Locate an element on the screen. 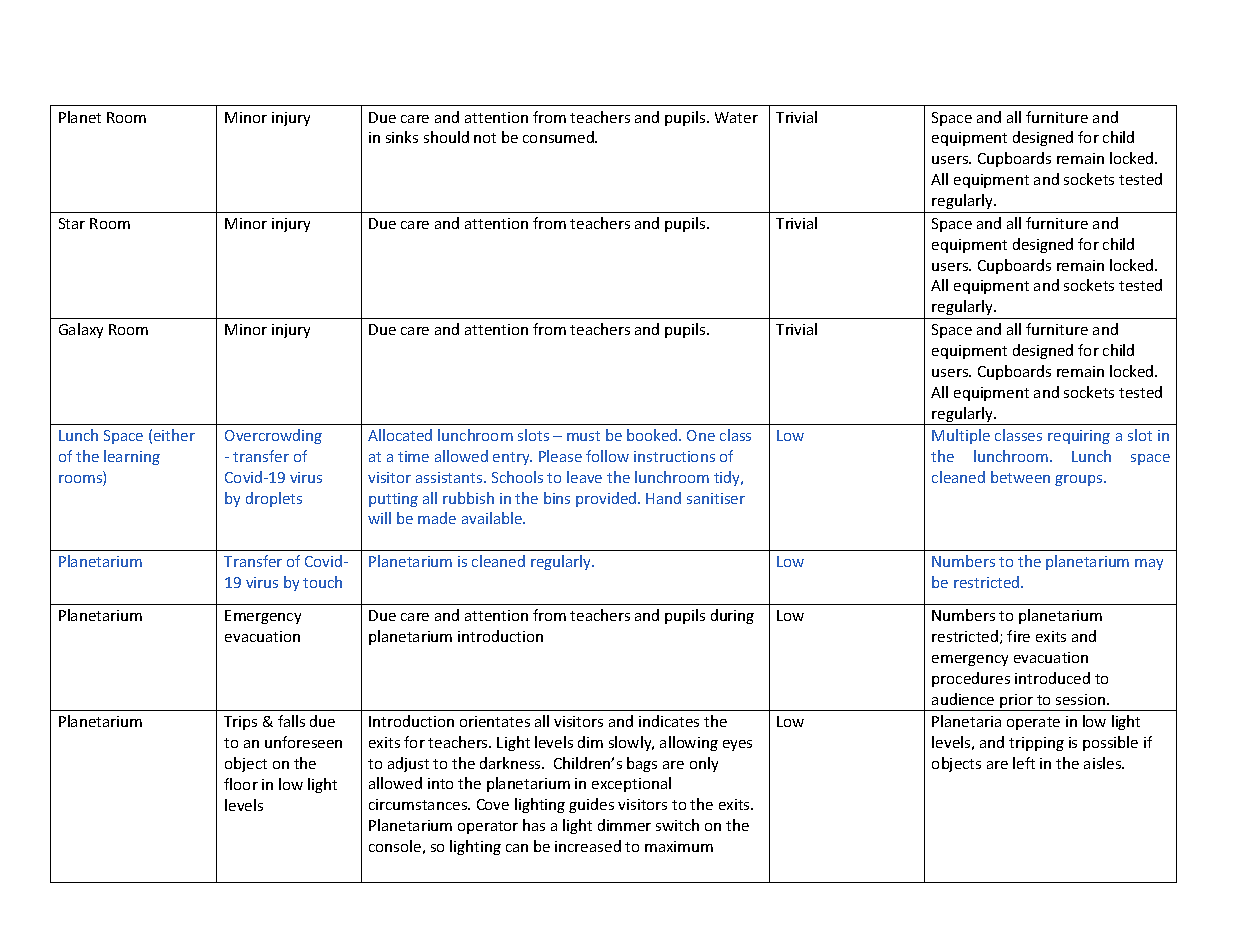 Image resolution: width=1233 pixels, height=952 pixels. Trips is located at coordinates (240, 723).
